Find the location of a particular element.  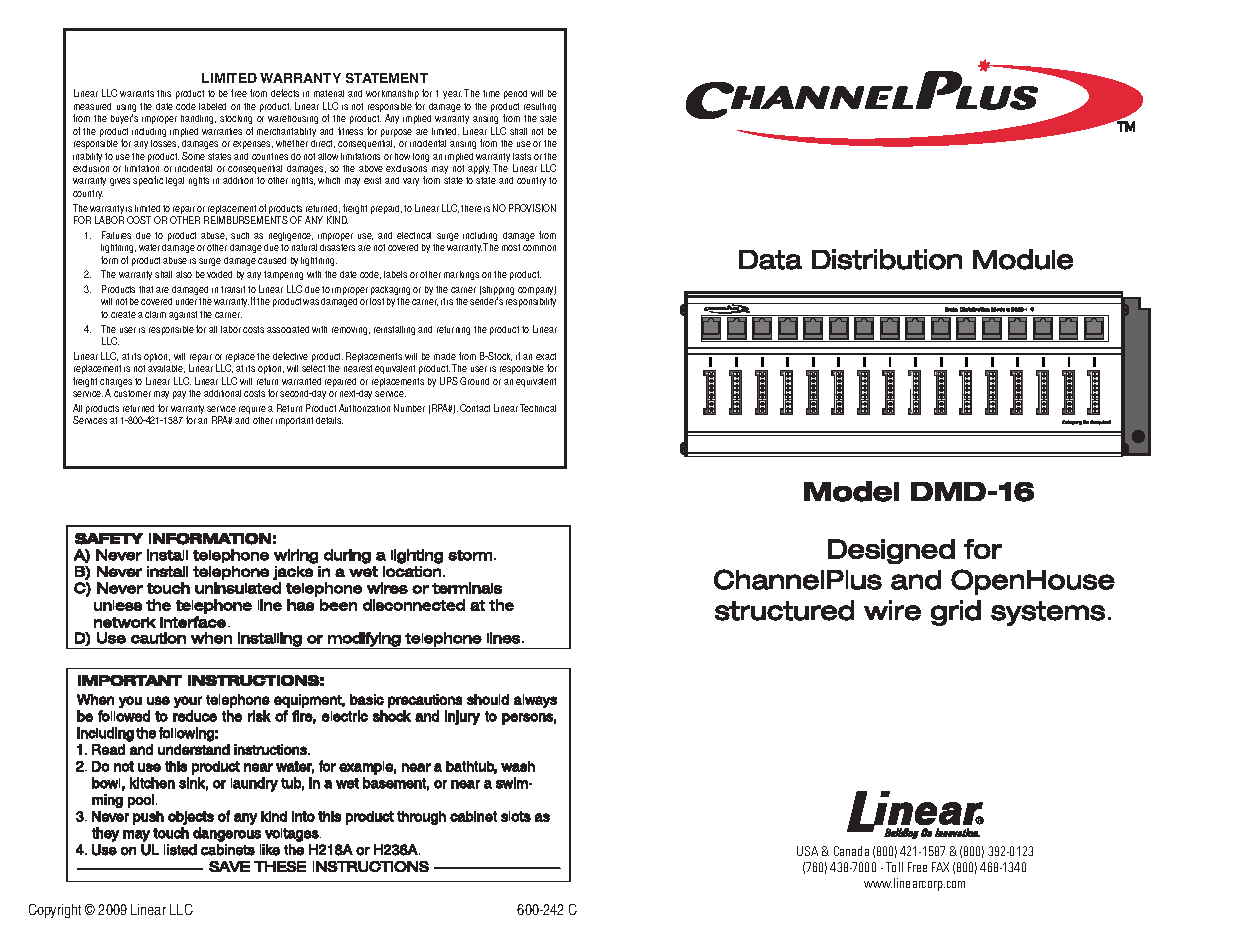

resulting is located at coordinates (540, 107).
